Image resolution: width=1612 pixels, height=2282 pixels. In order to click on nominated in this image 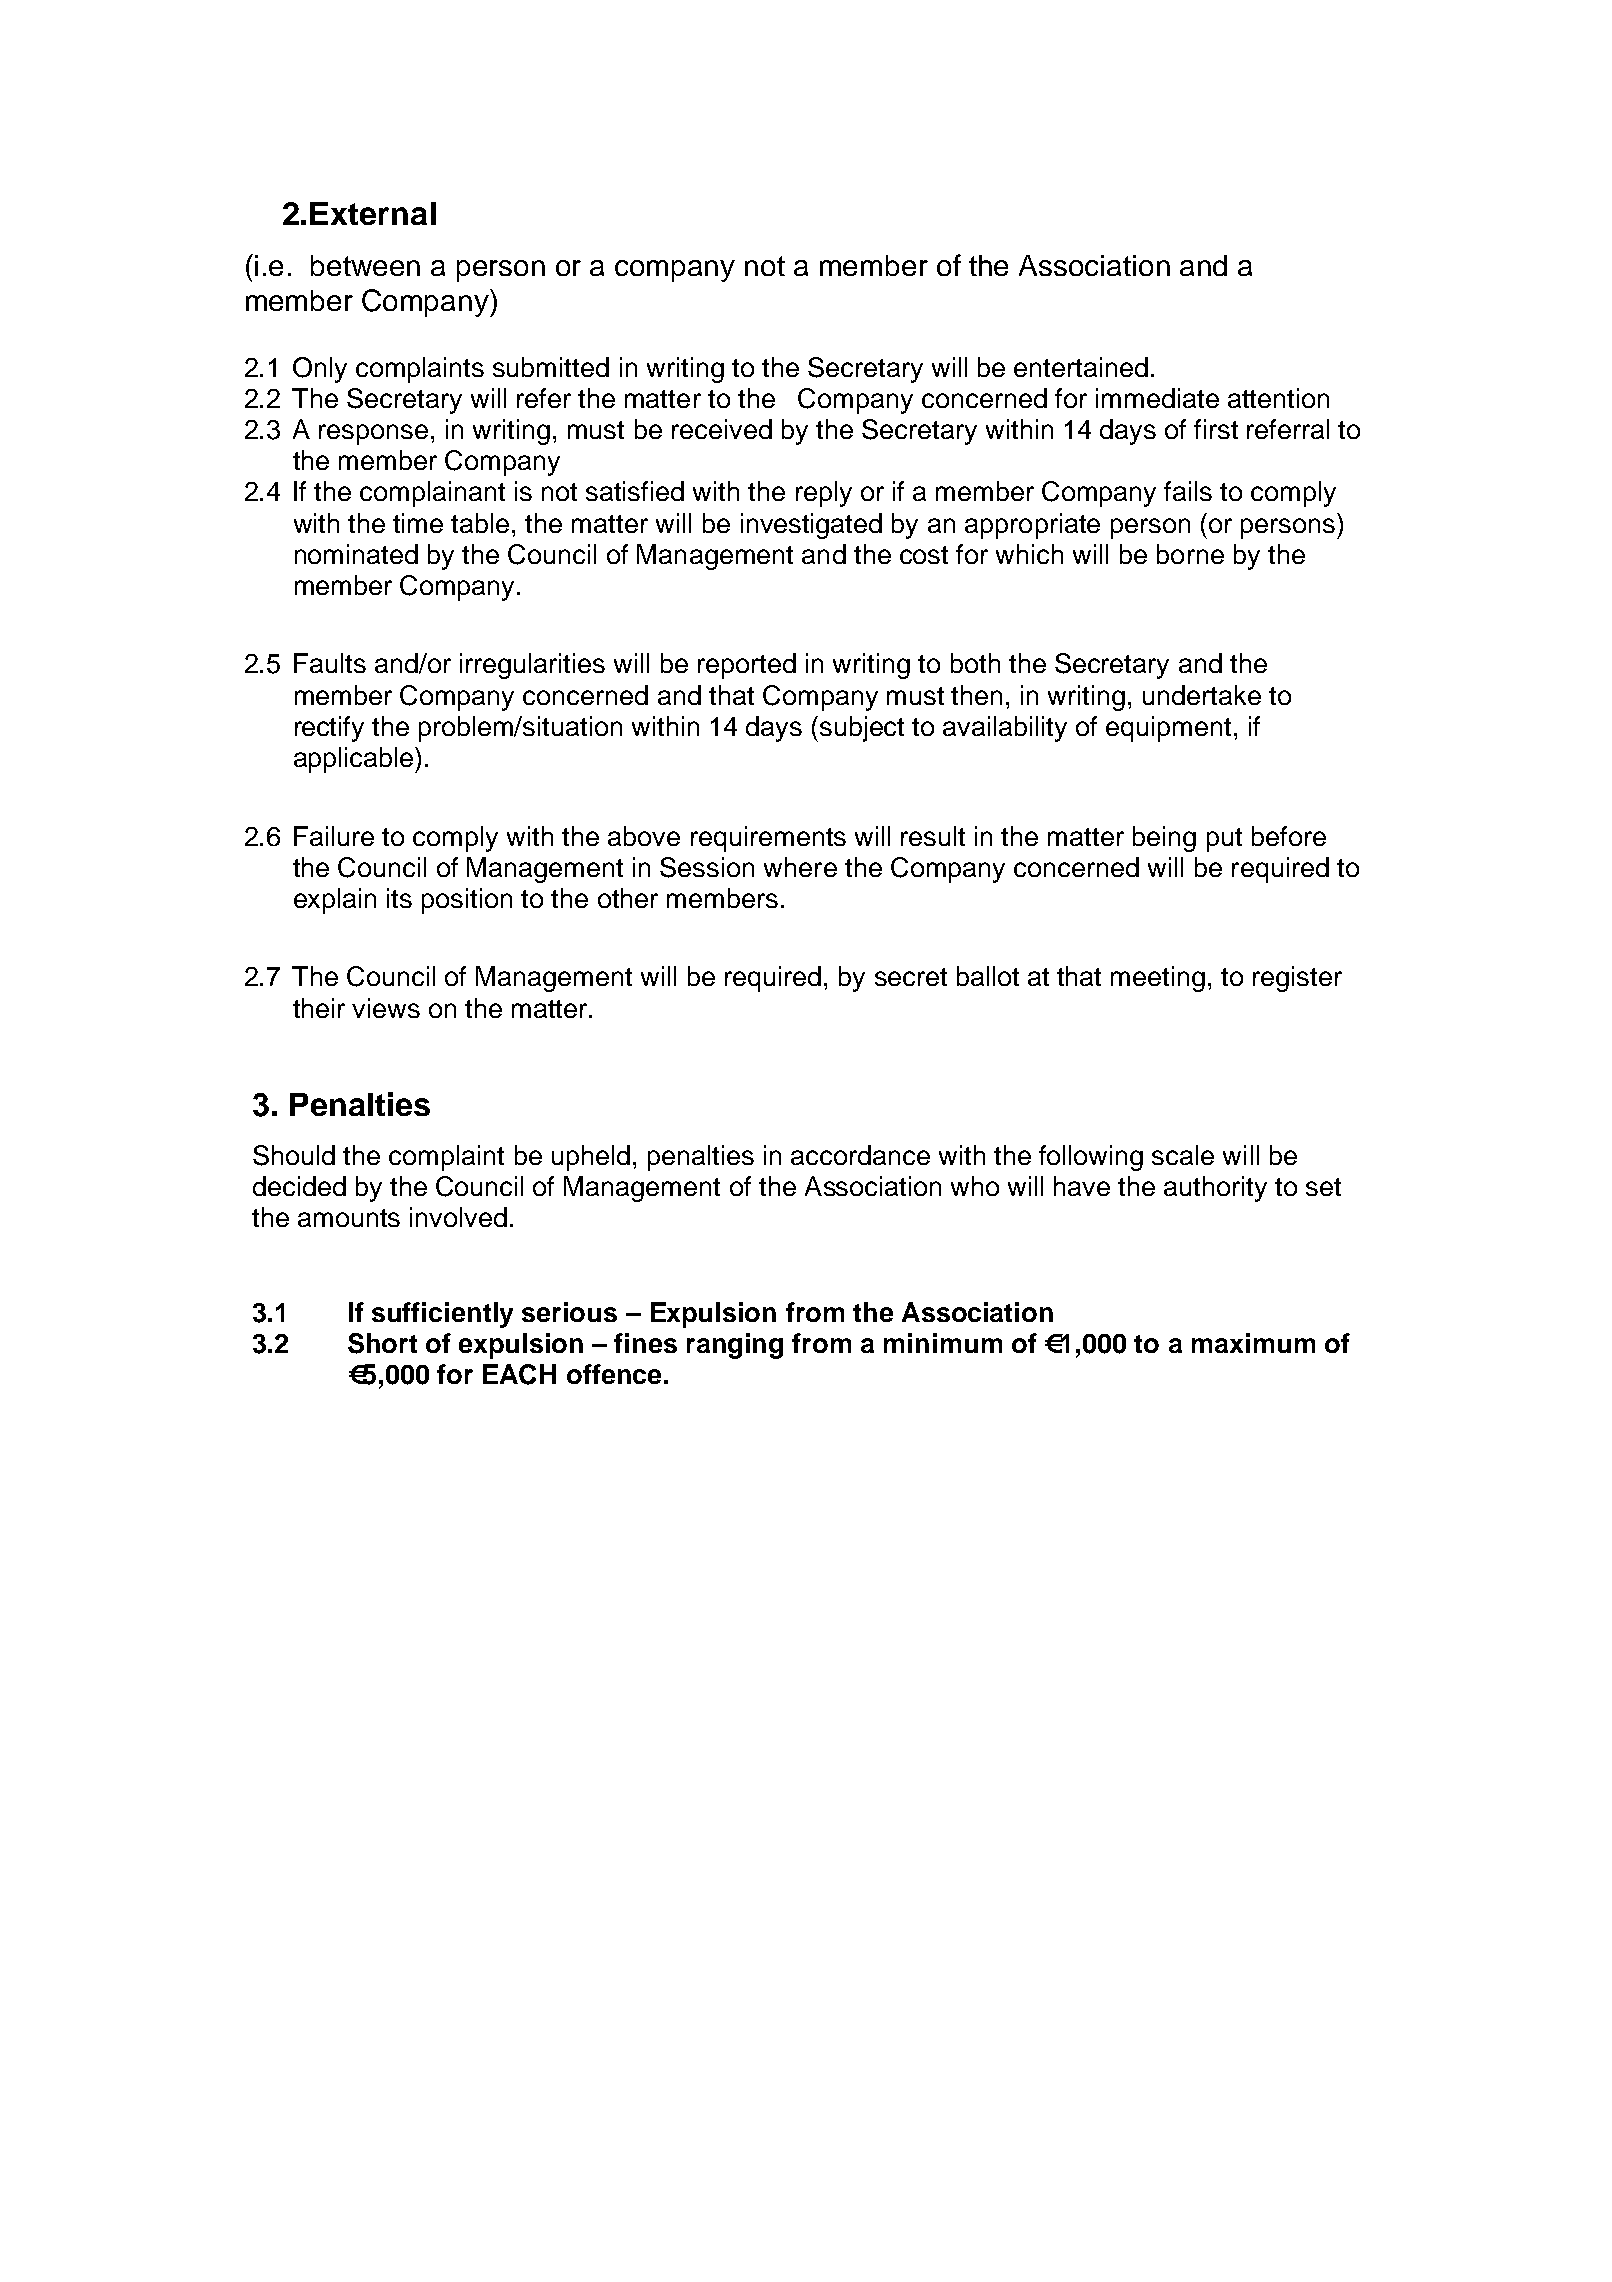, I will do `click(356, 554)`.
